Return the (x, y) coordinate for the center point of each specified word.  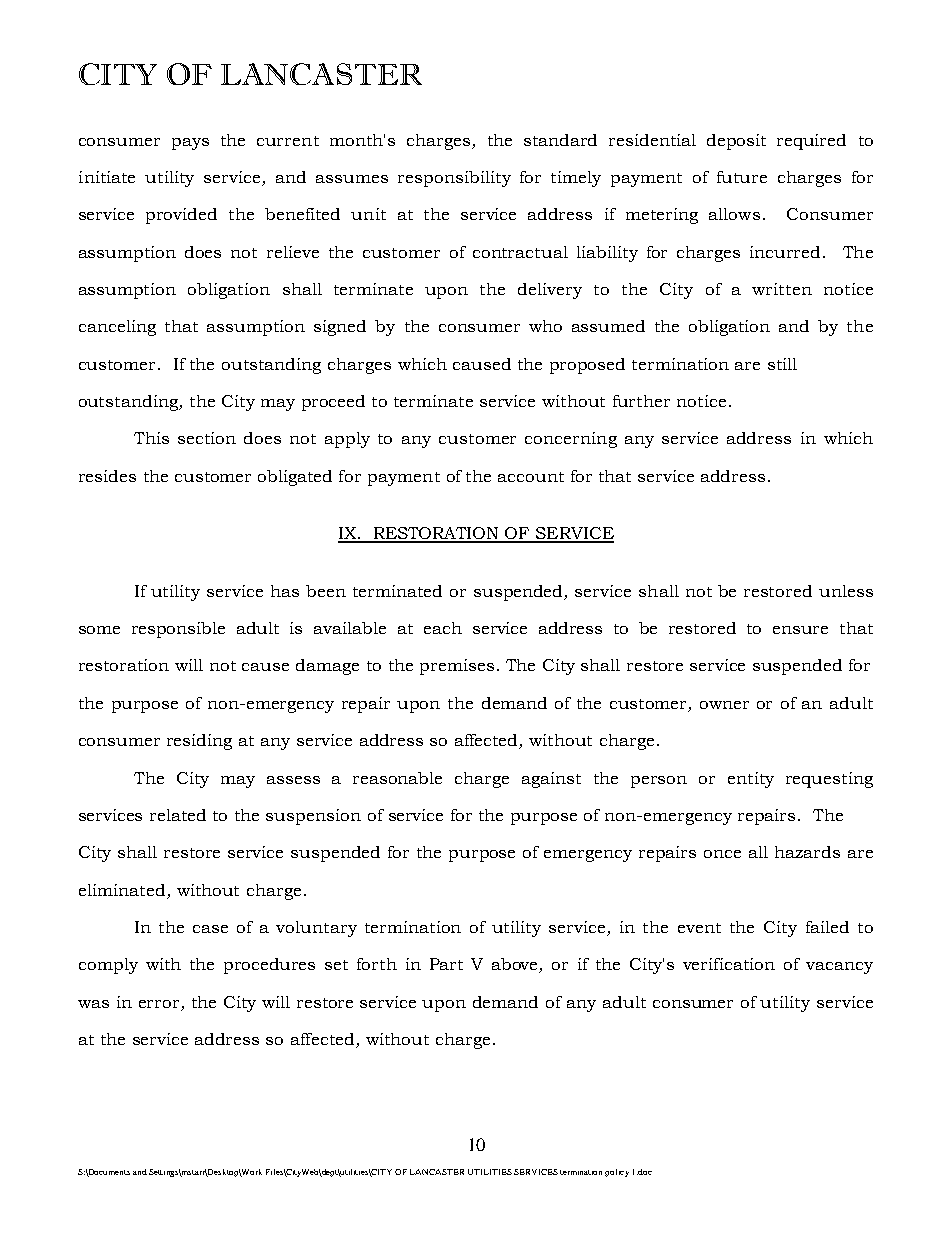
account (531, 477)
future (742, 177)
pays (190, 144)
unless (846, 591)
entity (751, 780)
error (159, 1004)
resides (107, 476)
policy (617, 1173)
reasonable (397, 778)
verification (729, 964)
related (178, 815)
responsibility (454, 179)
